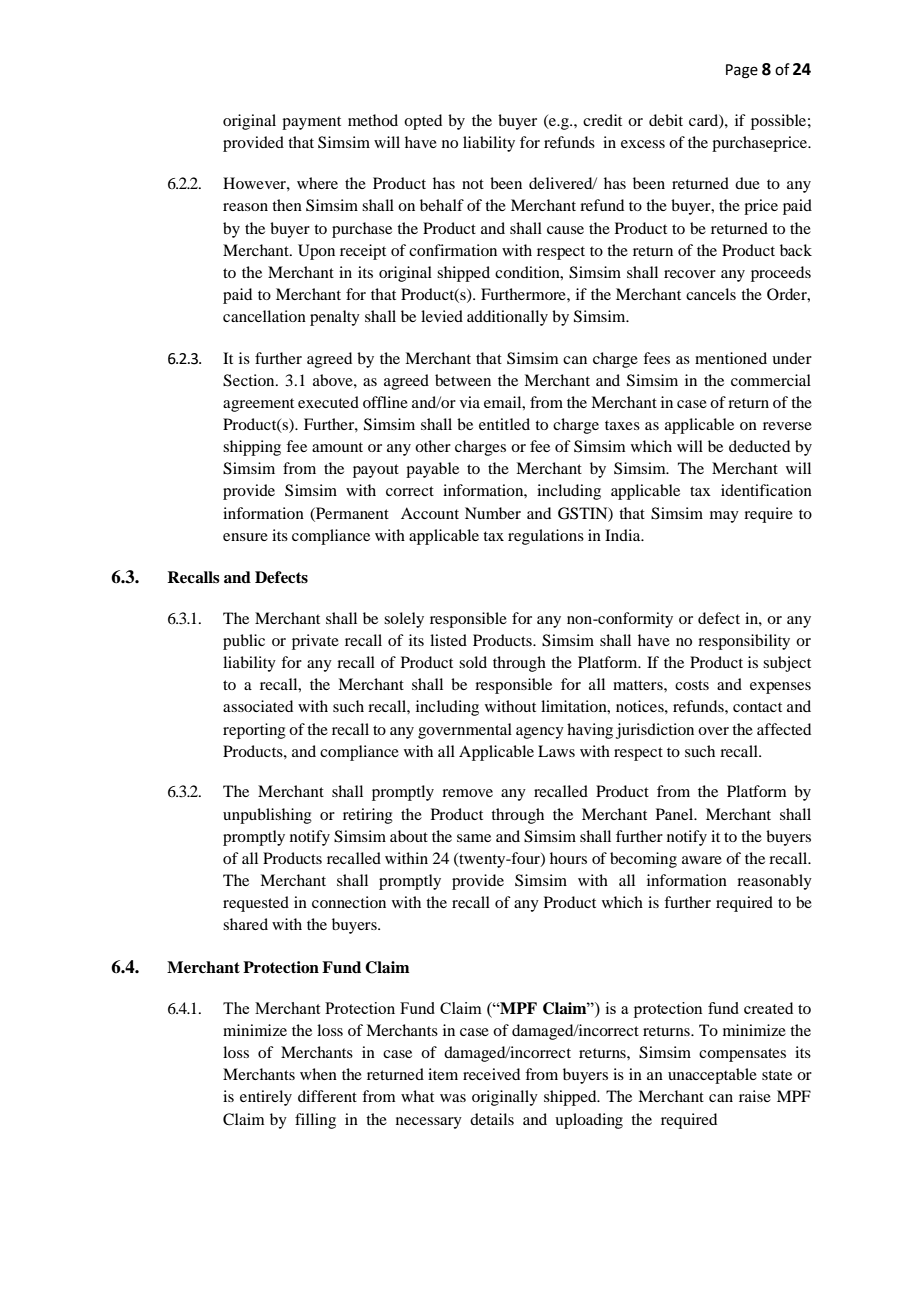 This image has width=924, height=1307. Describe the element at coordinates (712, 1076) in the image. I see `unacceptable` at that location.
